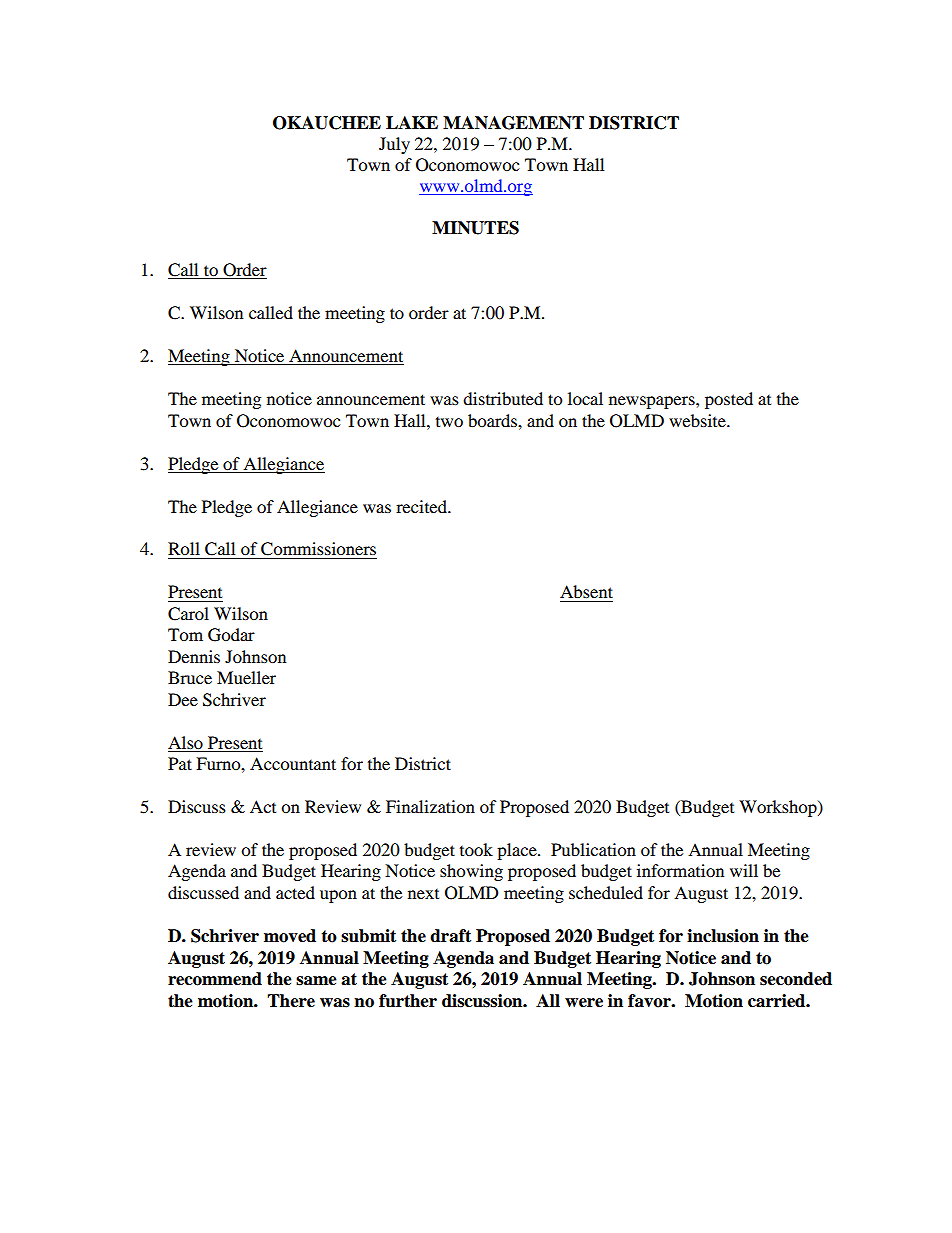  What do you see at coordinates (513, 123) in the page?
I see `MANAGEMENT` at bounding box center [513, 123].
